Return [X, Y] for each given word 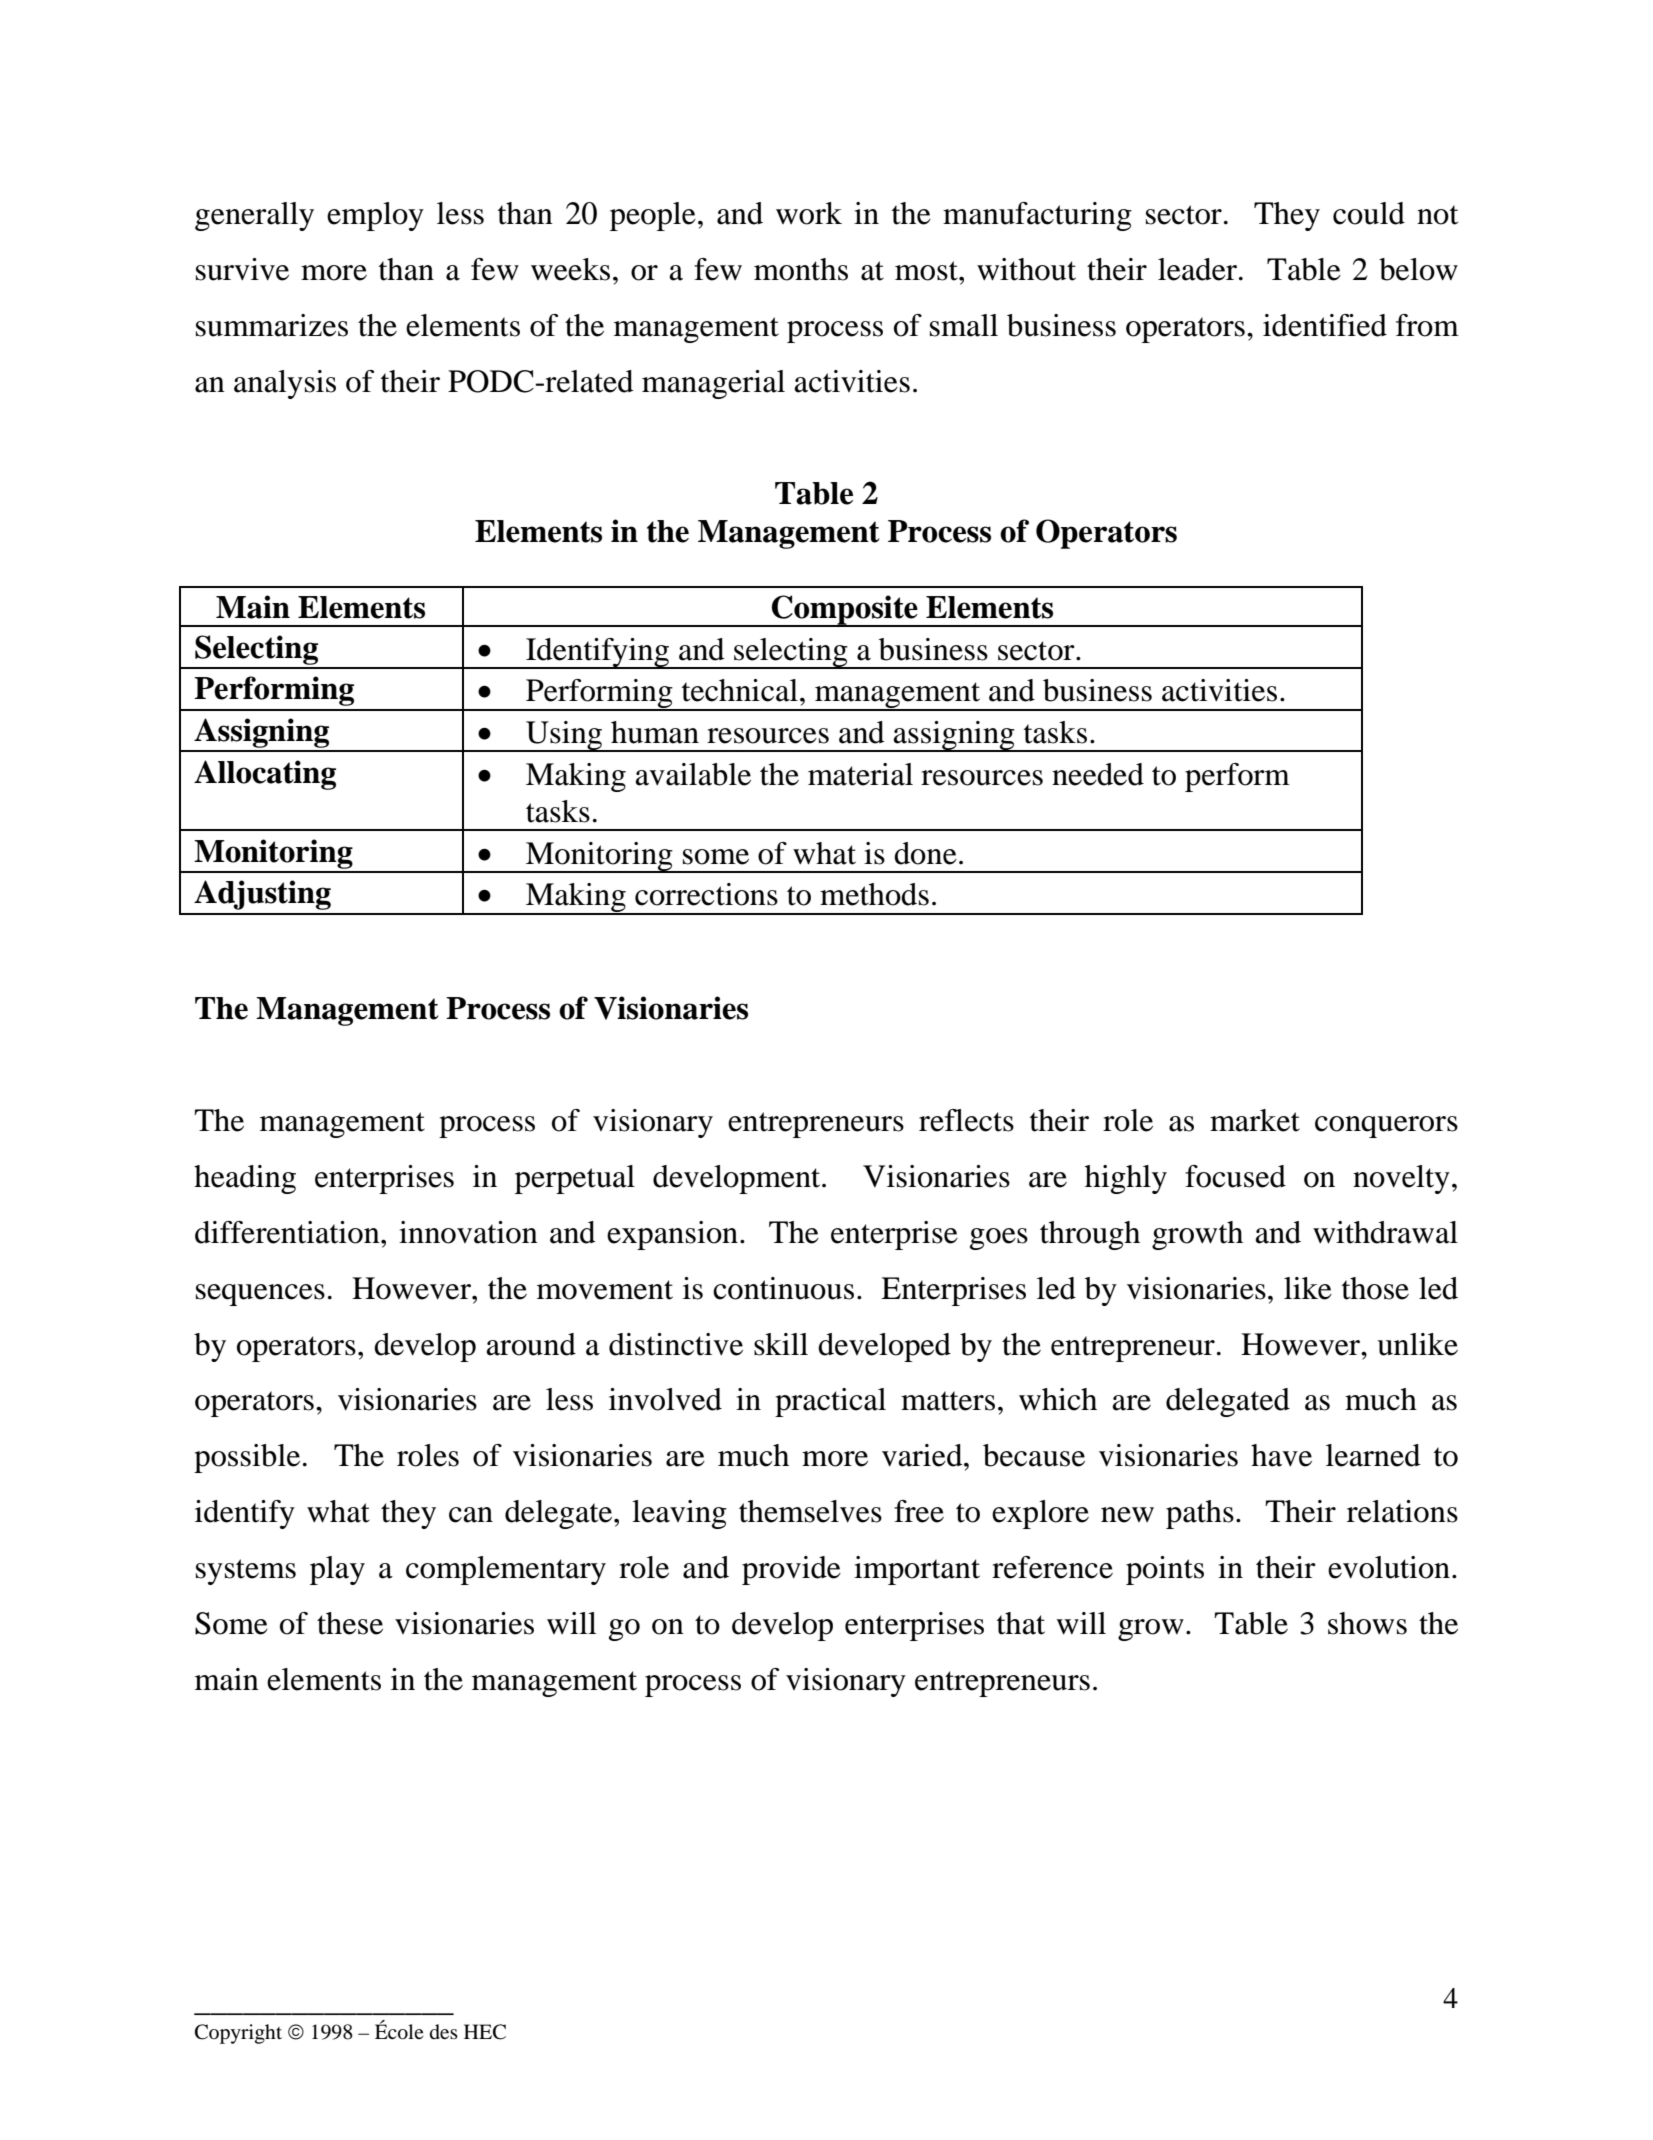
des [444, 2032]
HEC [485, 2032]
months [801, 269]
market [1255, 1120]
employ [375, 216]
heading [245, 1179]
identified [1325, 325]
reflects [966, 1120]
